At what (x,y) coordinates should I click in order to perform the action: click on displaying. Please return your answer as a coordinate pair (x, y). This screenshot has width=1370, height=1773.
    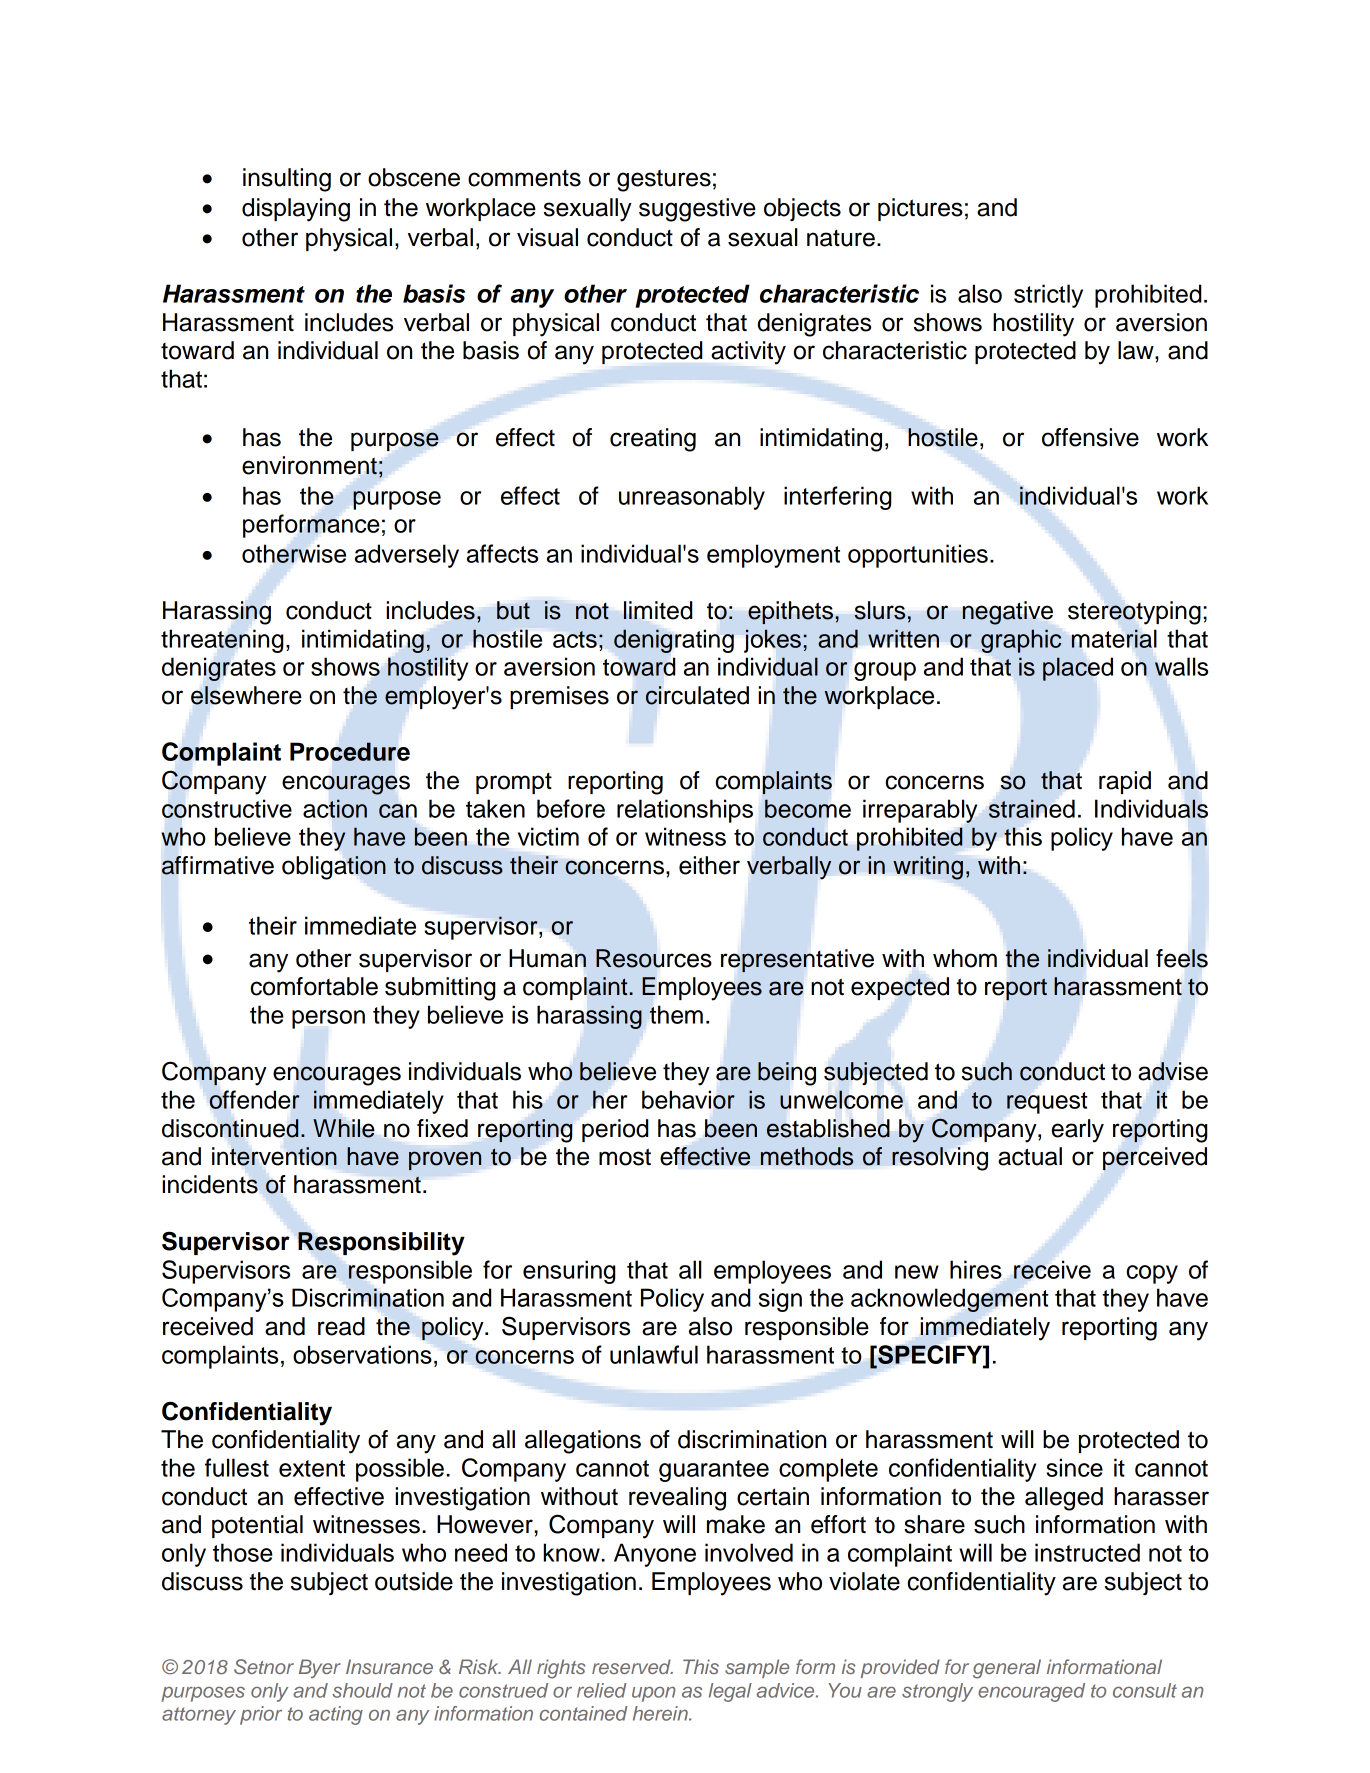
    Looking at the image, I should click on (296, 210).
